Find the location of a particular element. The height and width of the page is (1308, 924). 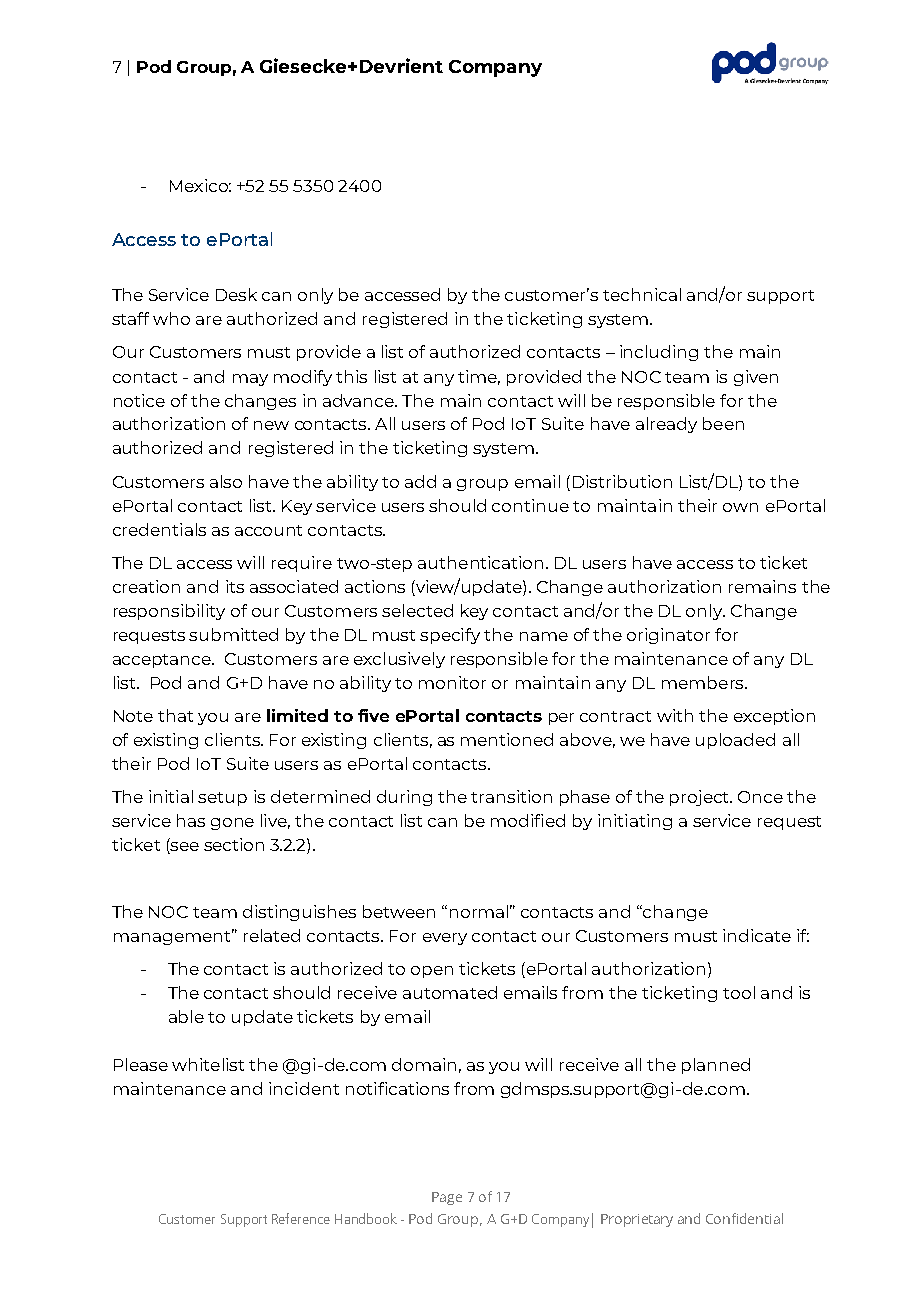

Confidential is located at coordinates (744, 1218).
